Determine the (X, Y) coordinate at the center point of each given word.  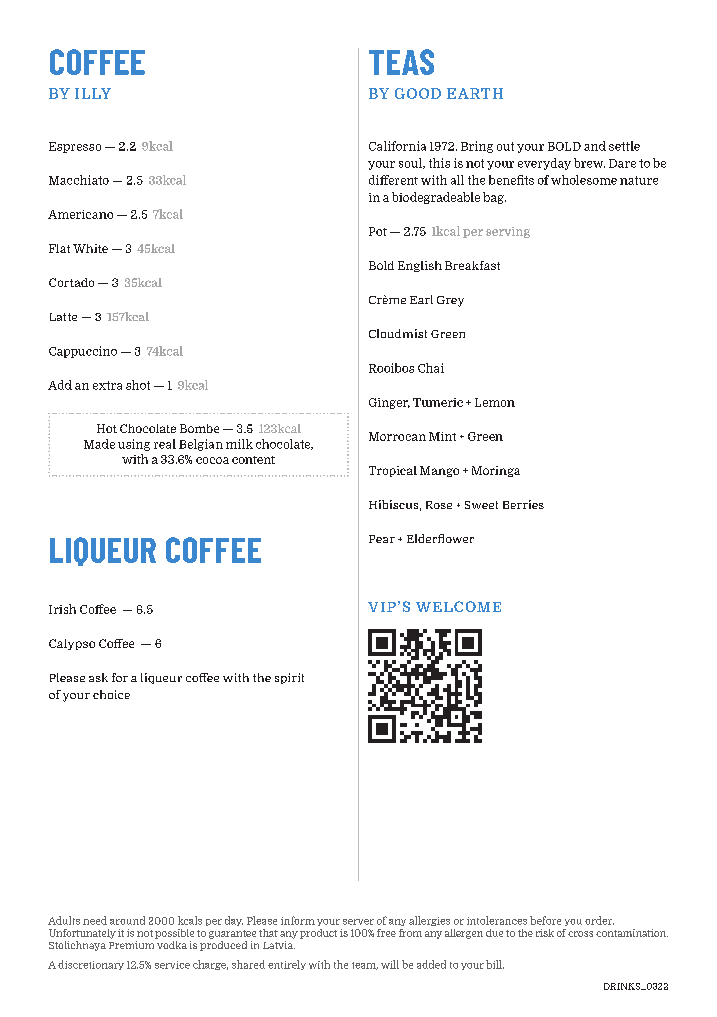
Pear (382, 539)
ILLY (93, 93)
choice (111, 694)
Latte (63, 317)
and (595, 146)
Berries (523, 504)
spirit (289, 678)
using (134, 445)
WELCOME (458, 606)
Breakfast (472, 265)
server (358, 922)
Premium (131, 945)
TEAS (401, 62)
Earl (421, 299)
